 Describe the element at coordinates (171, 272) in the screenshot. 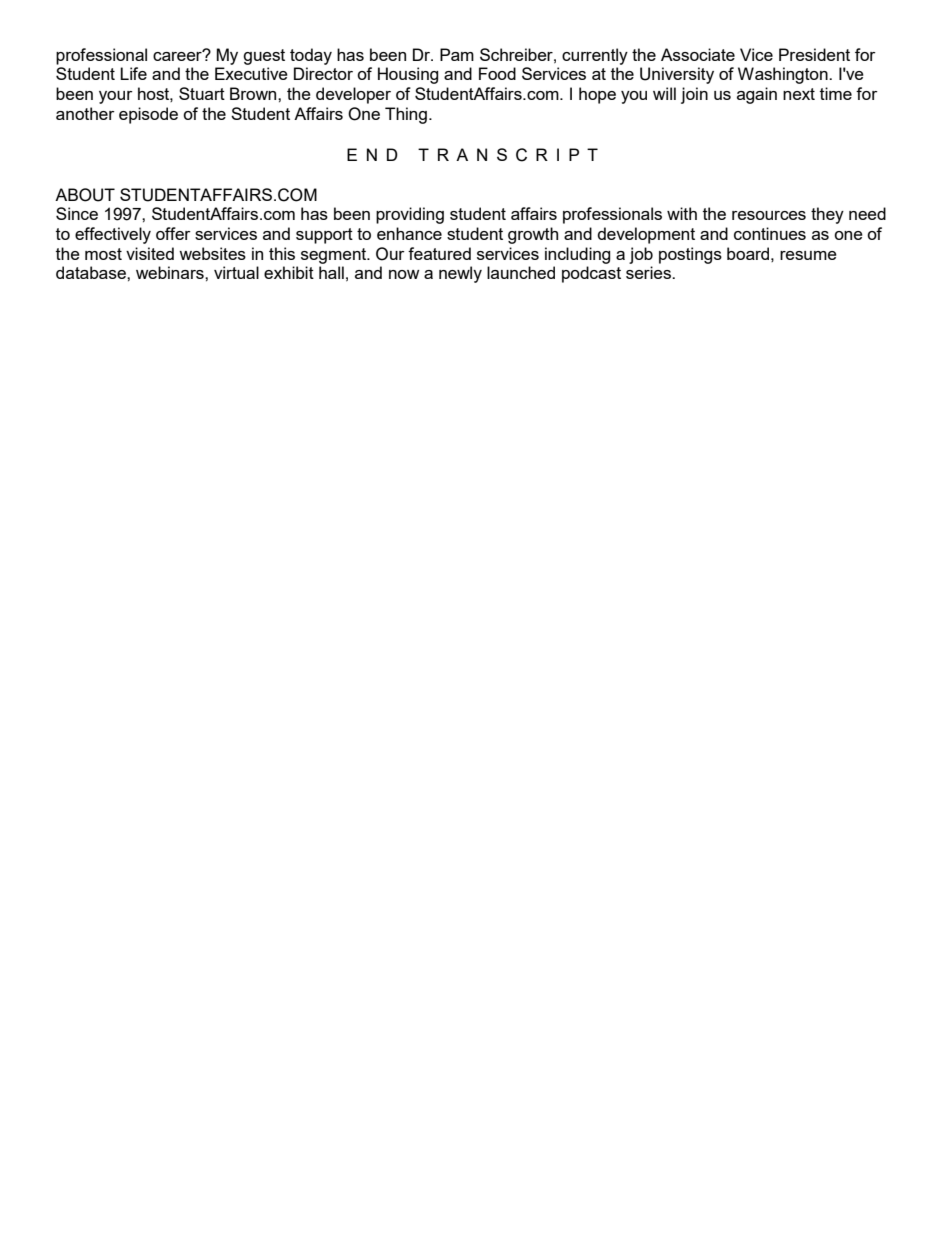

I see `webinars` at that location.
